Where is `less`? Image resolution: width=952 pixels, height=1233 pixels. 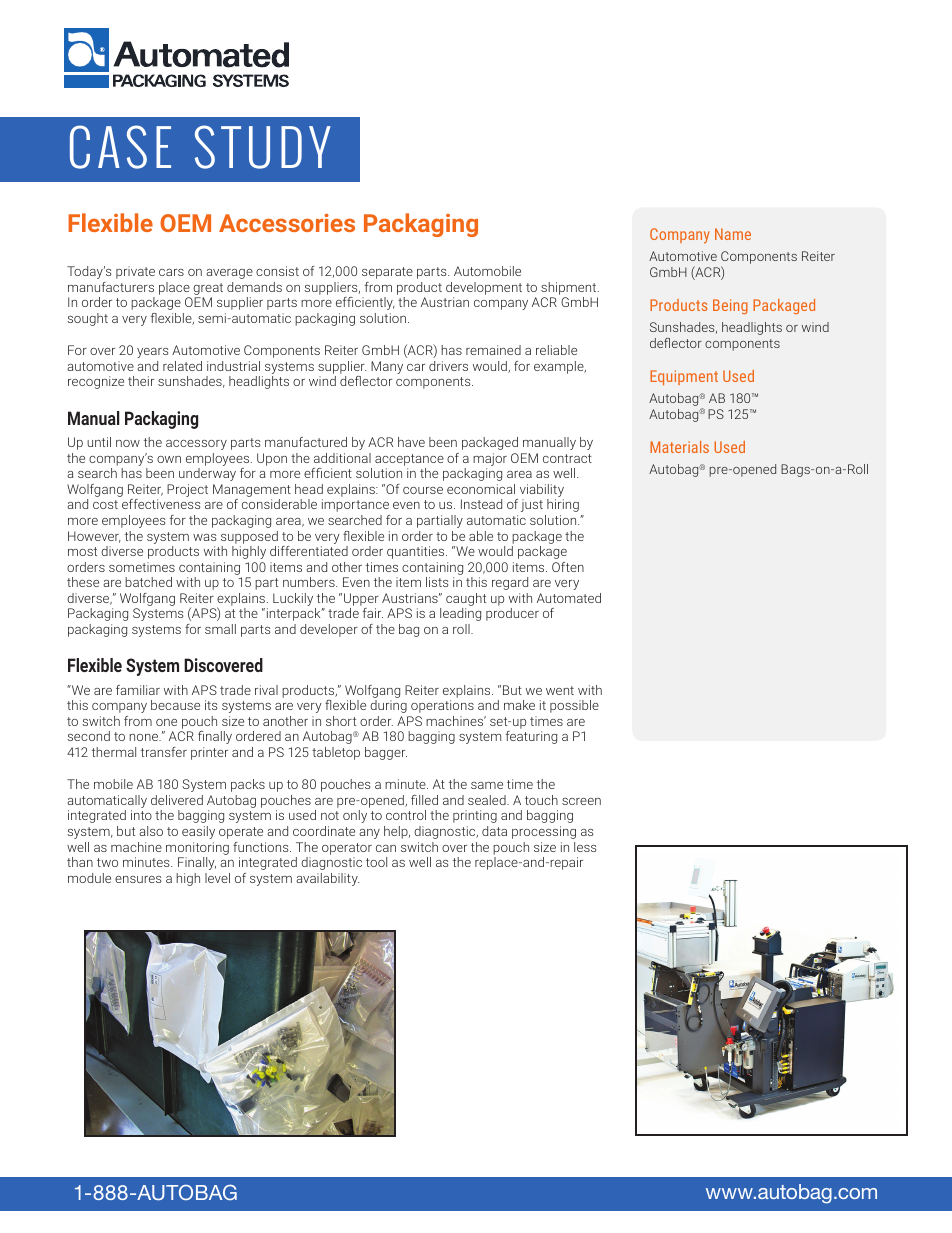
less is located at coordinates (585, 847).
